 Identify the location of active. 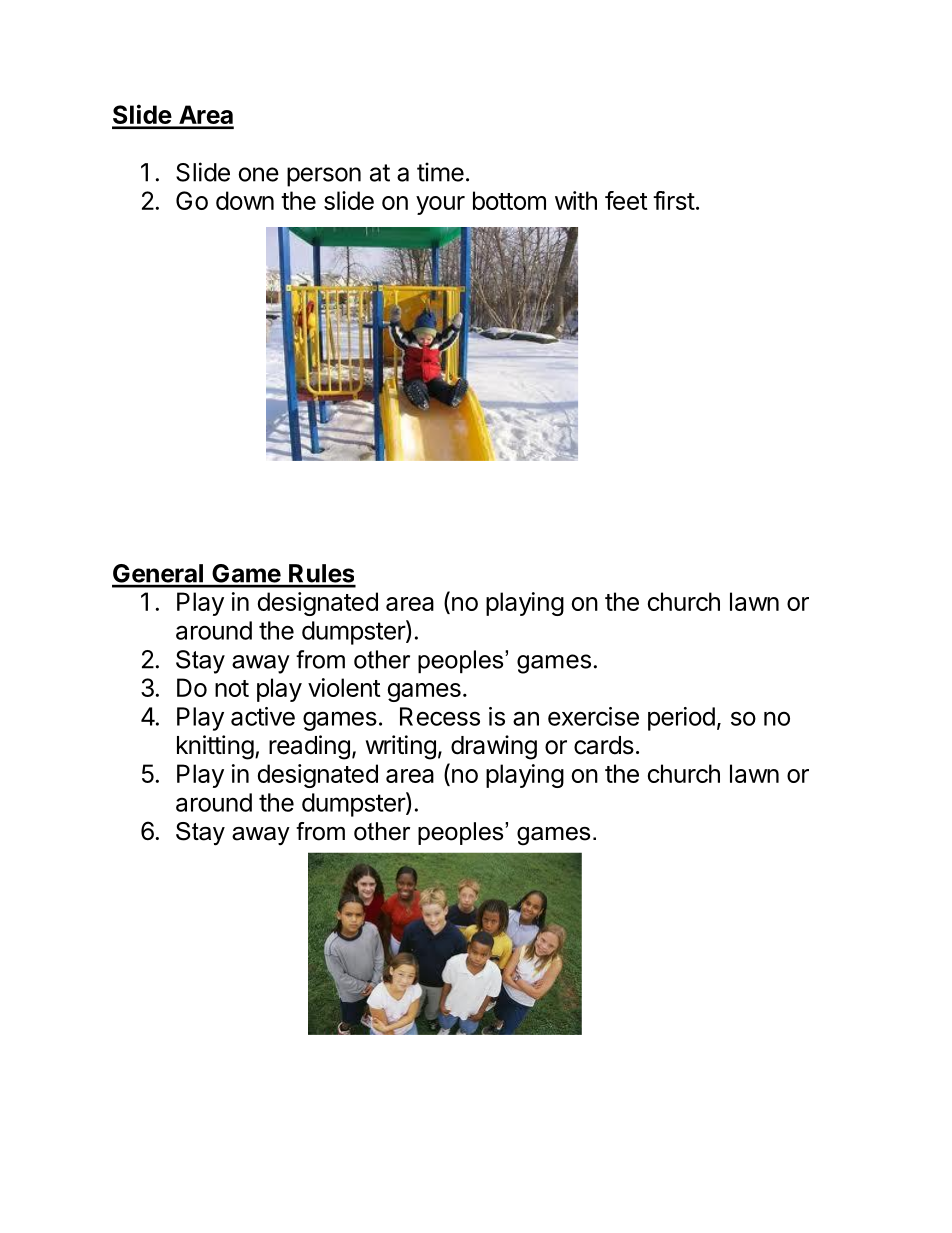
(263, 716).
